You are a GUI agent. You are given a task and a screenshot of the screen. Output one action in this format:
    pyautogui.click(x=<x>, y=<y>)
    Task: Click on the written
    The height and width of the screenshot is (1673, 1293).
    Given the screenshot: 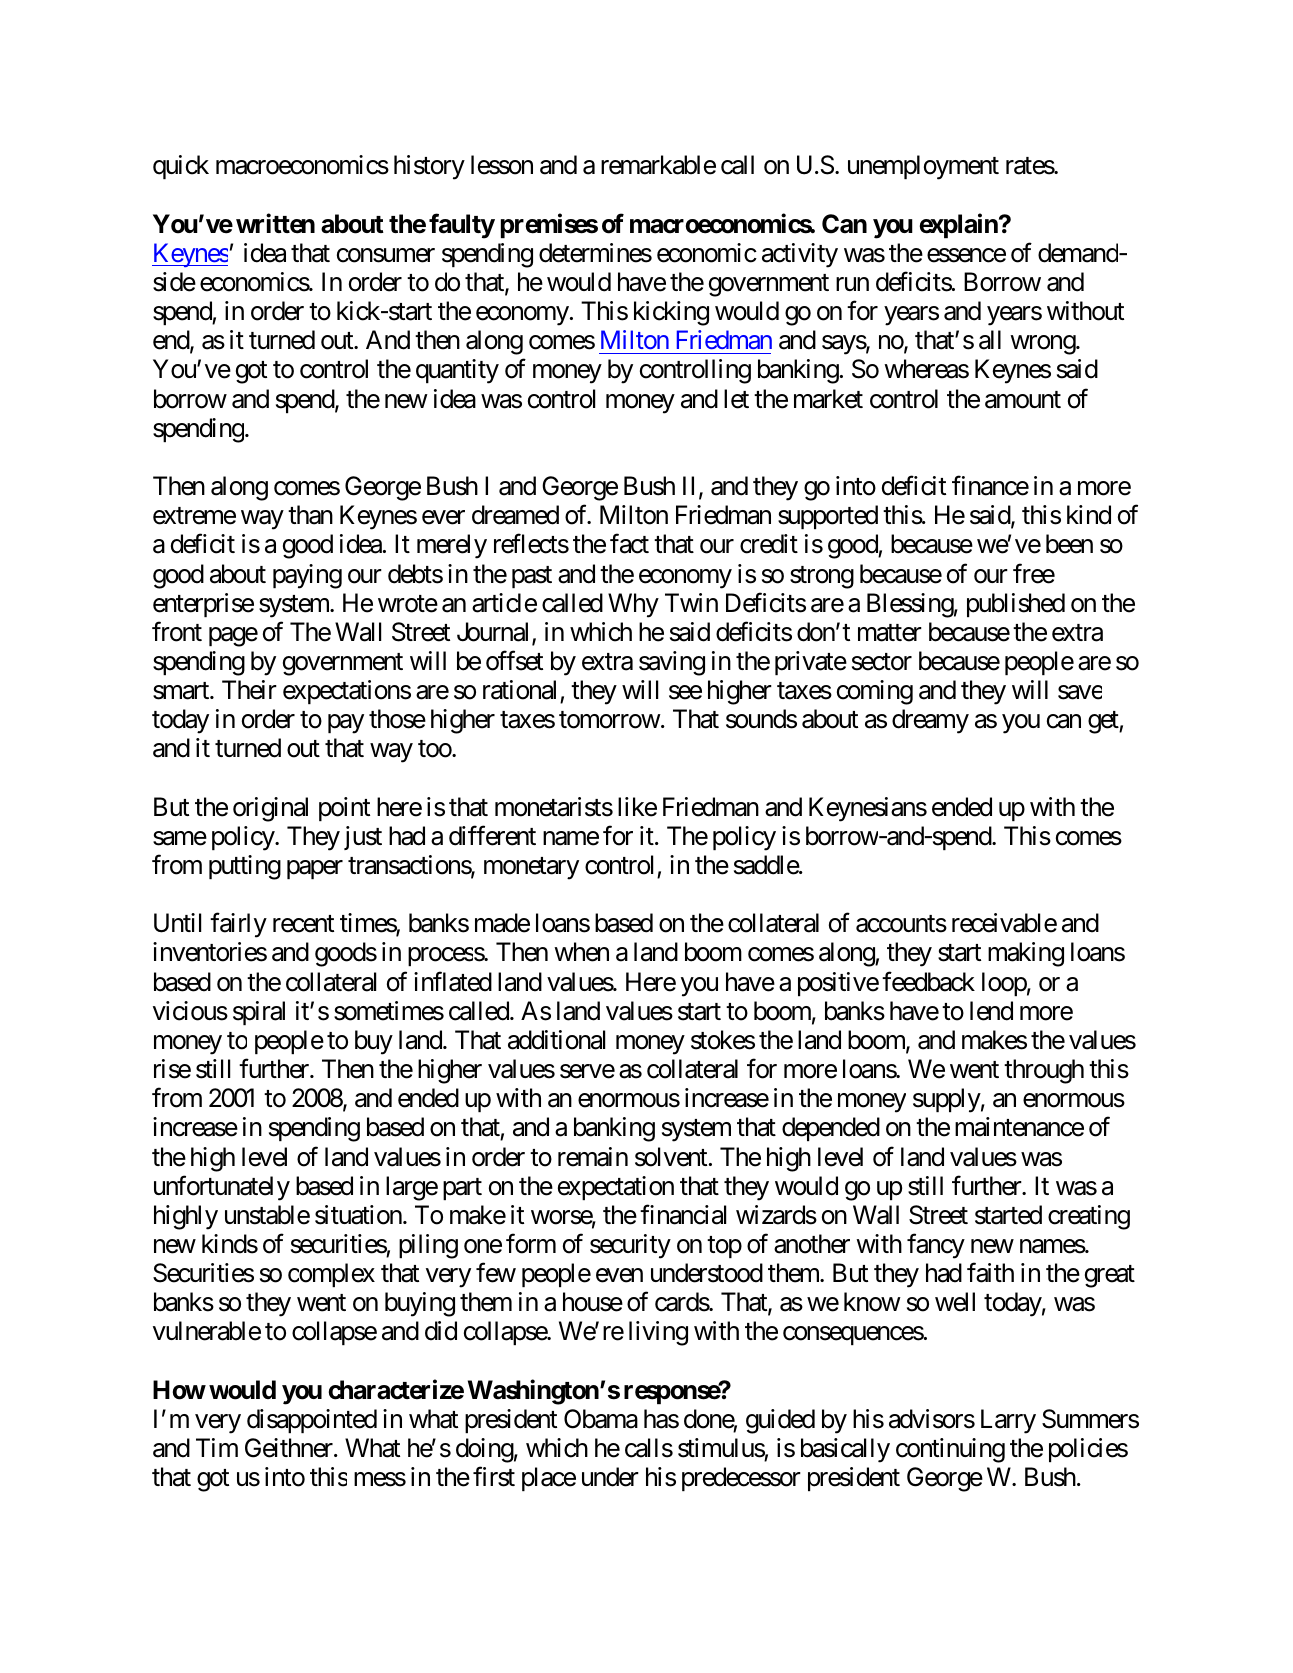 What is the action you would take?
    pyautogui.click(x=275, y=224)
